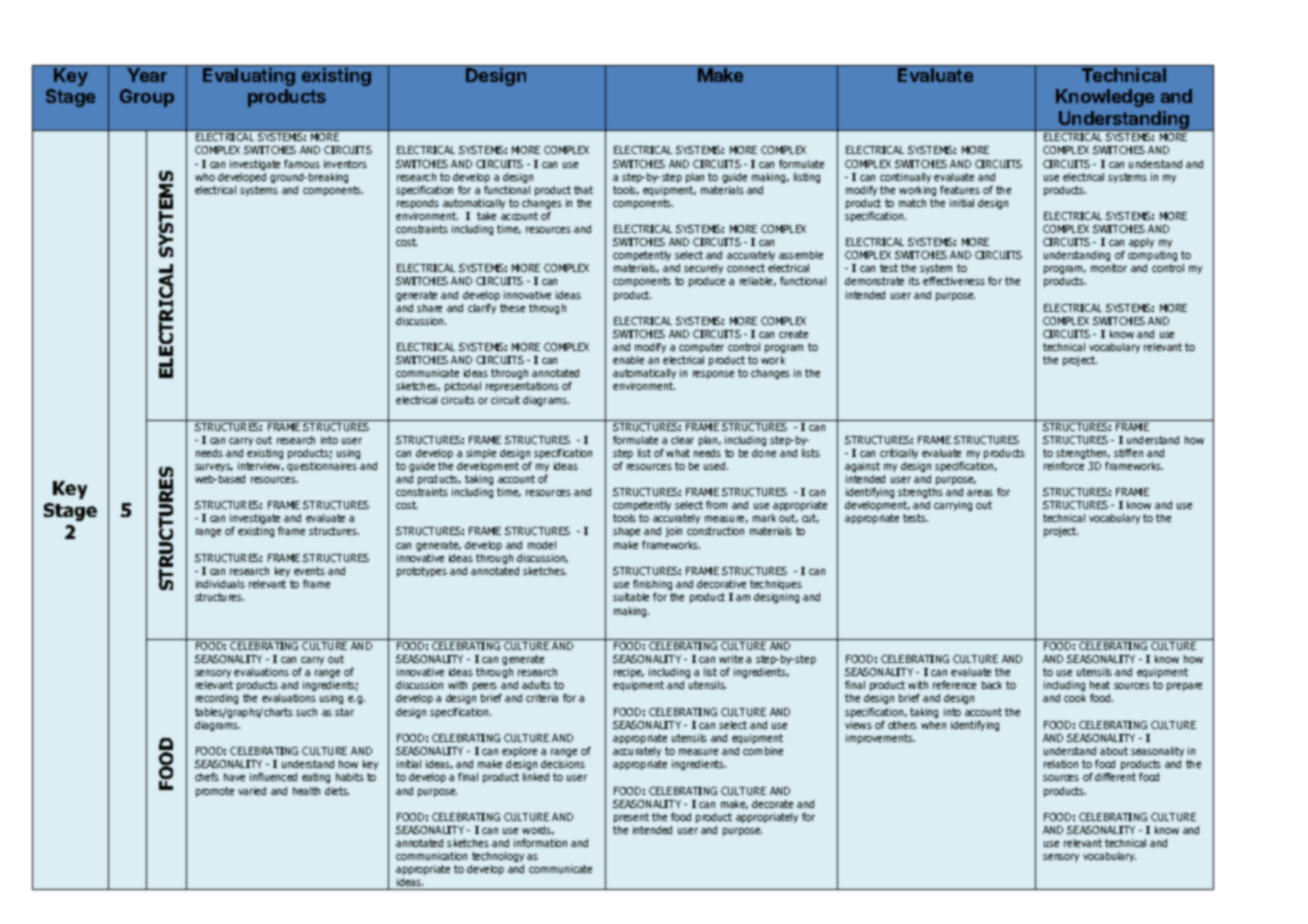 The image size is (1308, 924). Describe the element at coordinates (147, 98) in the screenshot. I see `Group` at that location.
